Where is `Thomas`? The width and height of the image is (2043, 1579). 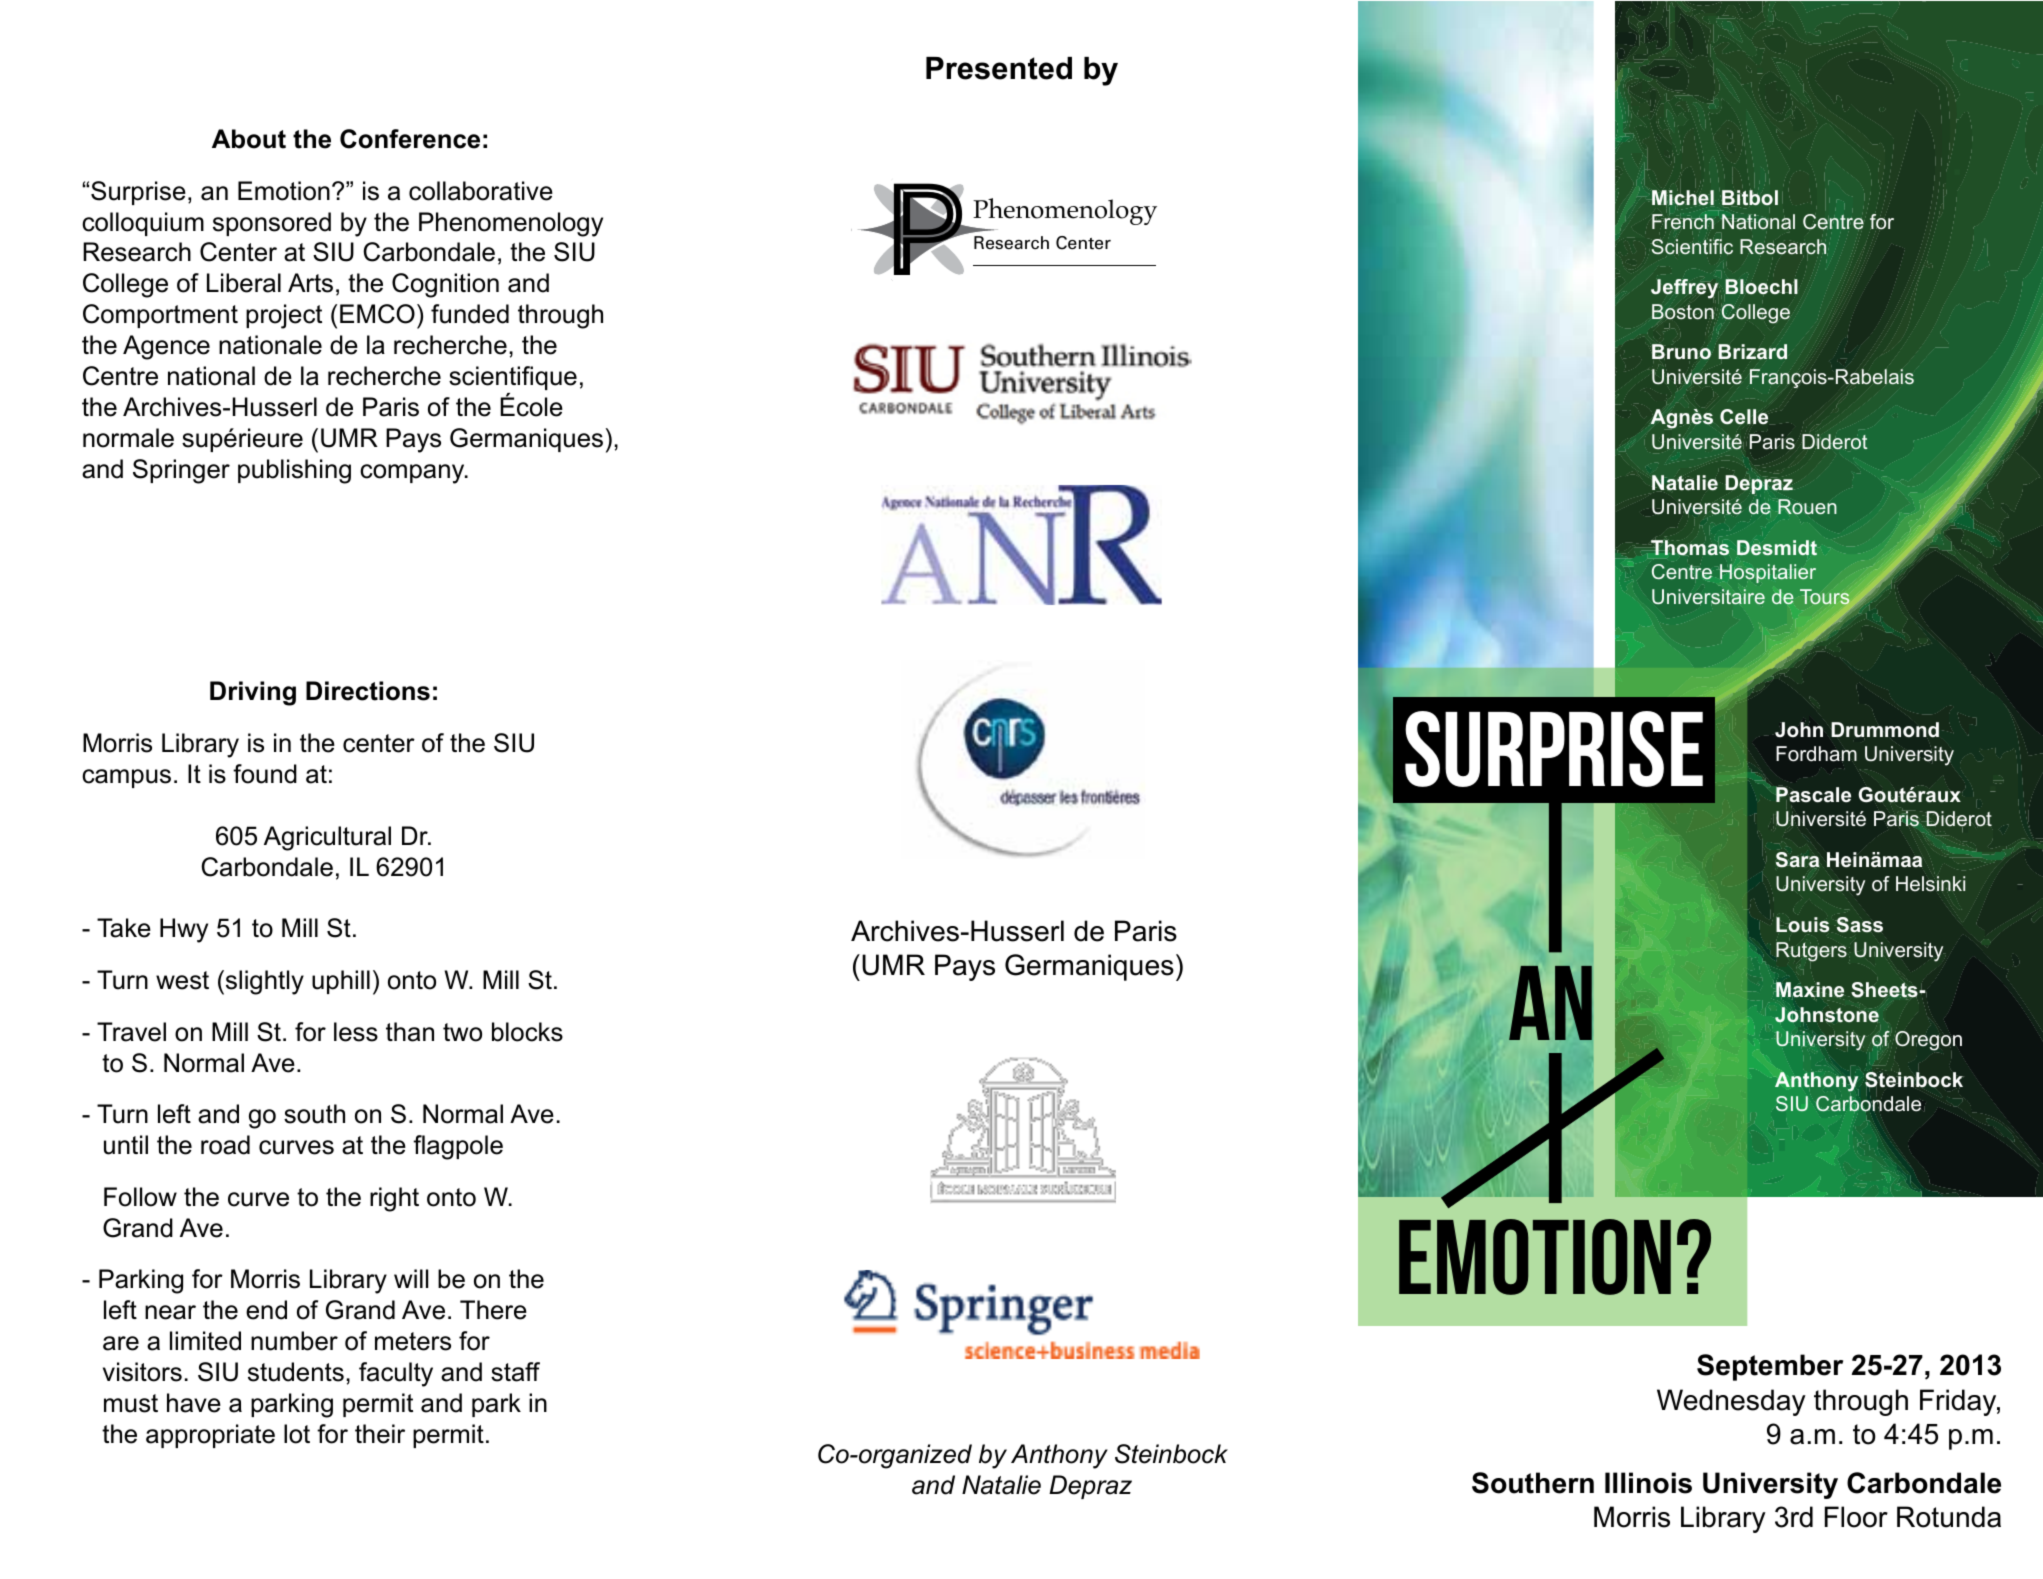
Thomas is located at coordinates (1690, 547).
